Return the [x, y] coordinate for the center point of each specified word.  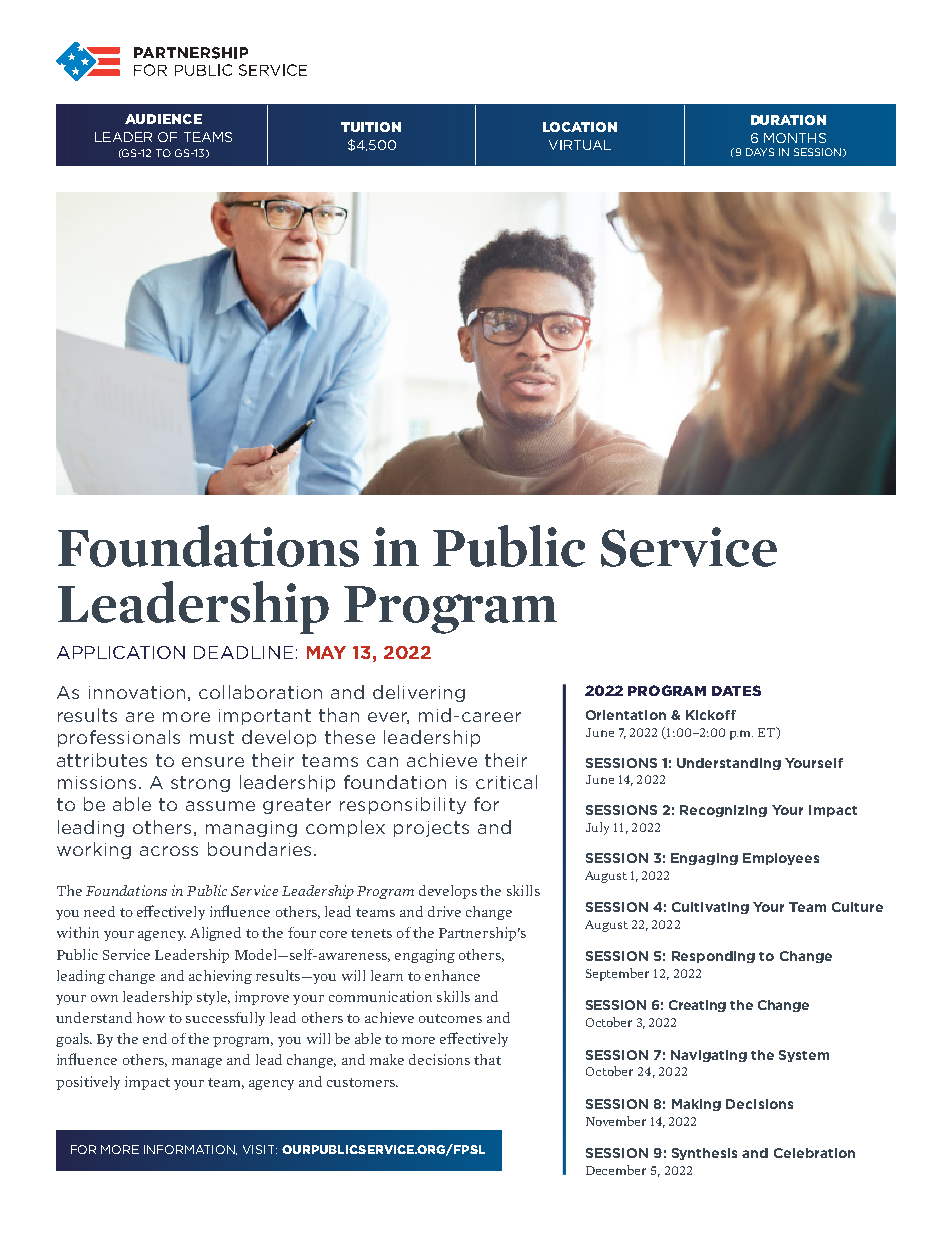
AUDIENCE [163, 119]
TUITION [371, 127]
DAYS [760, 152]
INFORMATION [190, 1150]
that [487, 1059]
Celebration [814, 1153]
